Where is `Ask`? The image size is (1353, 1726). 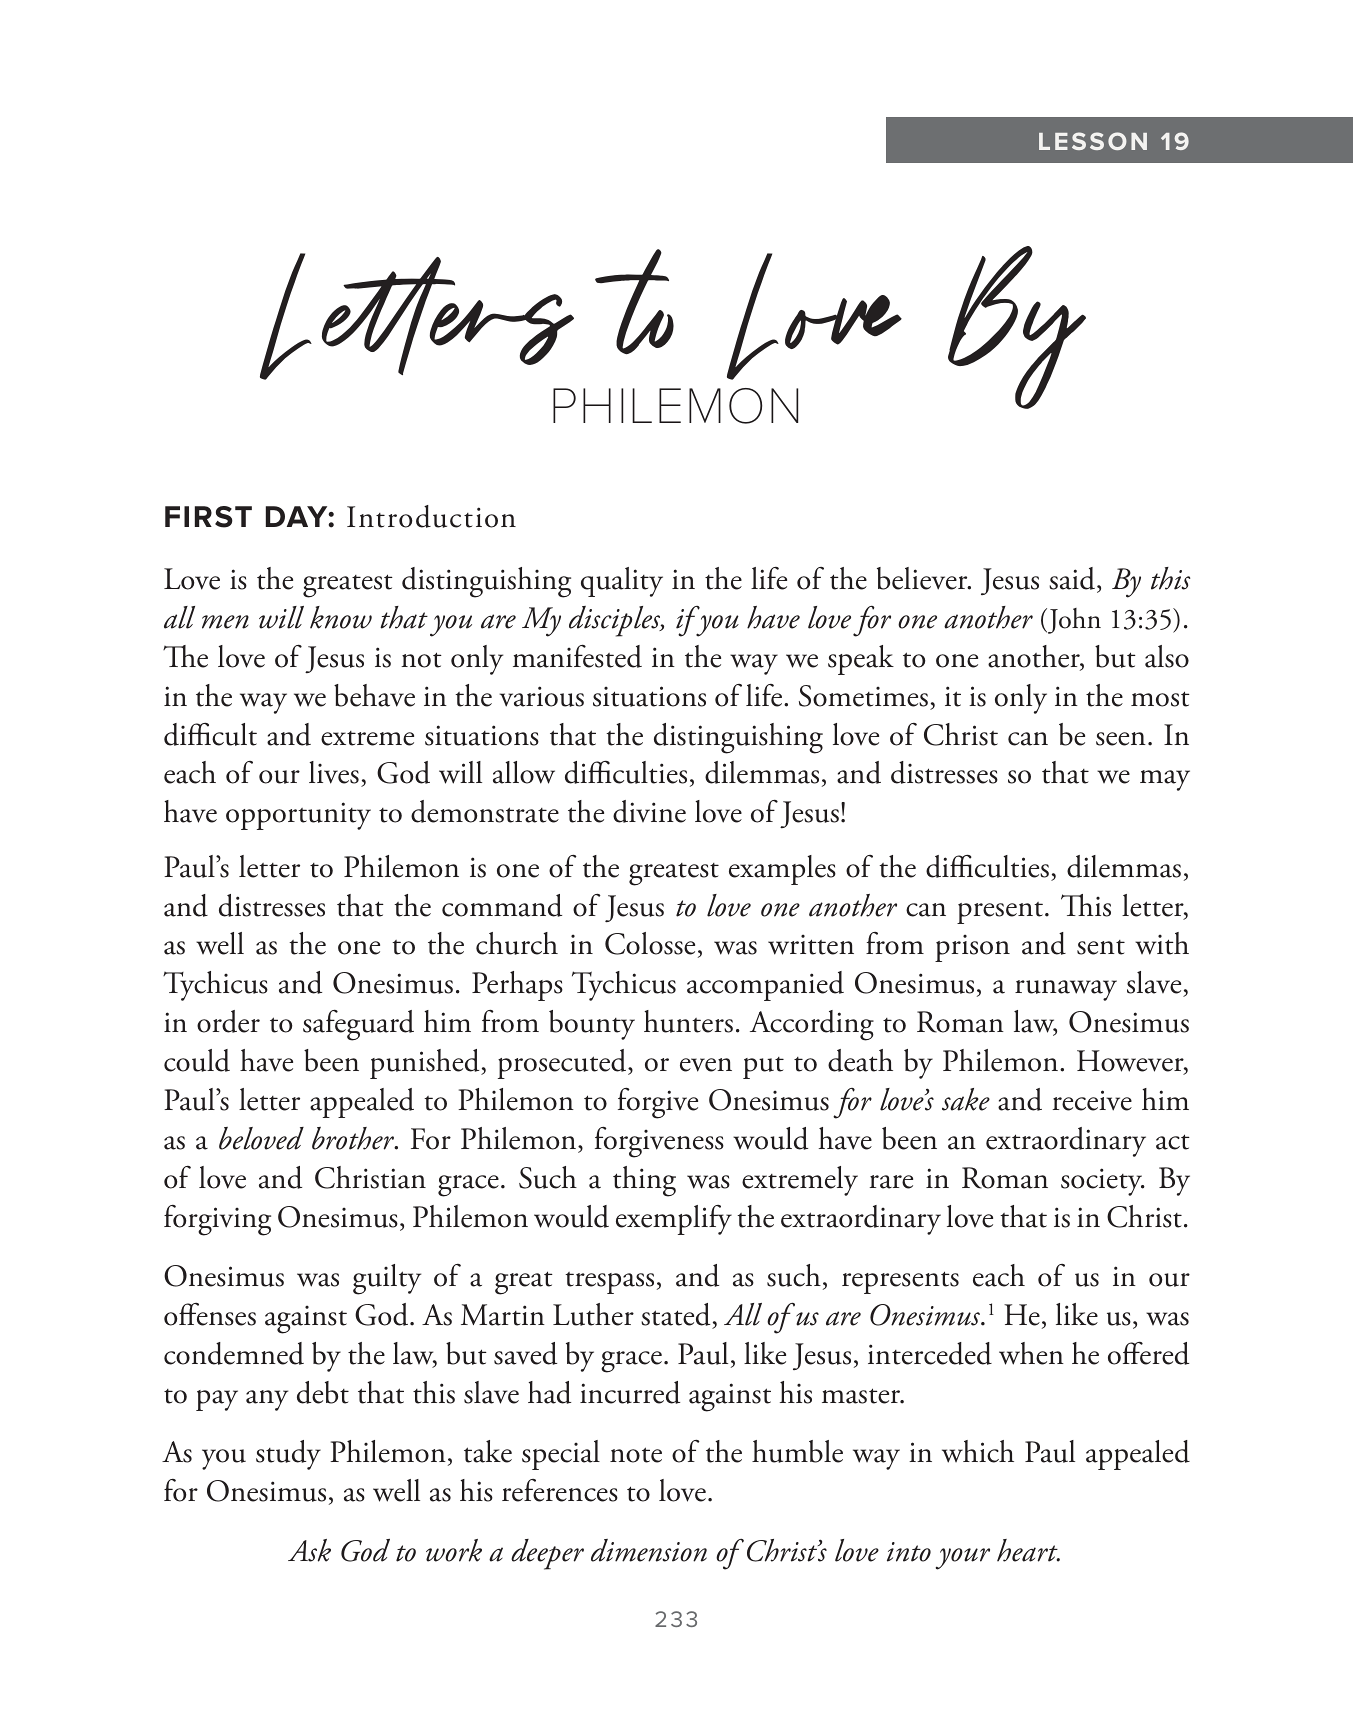
Ask is located at coordinates (309, 1550).
